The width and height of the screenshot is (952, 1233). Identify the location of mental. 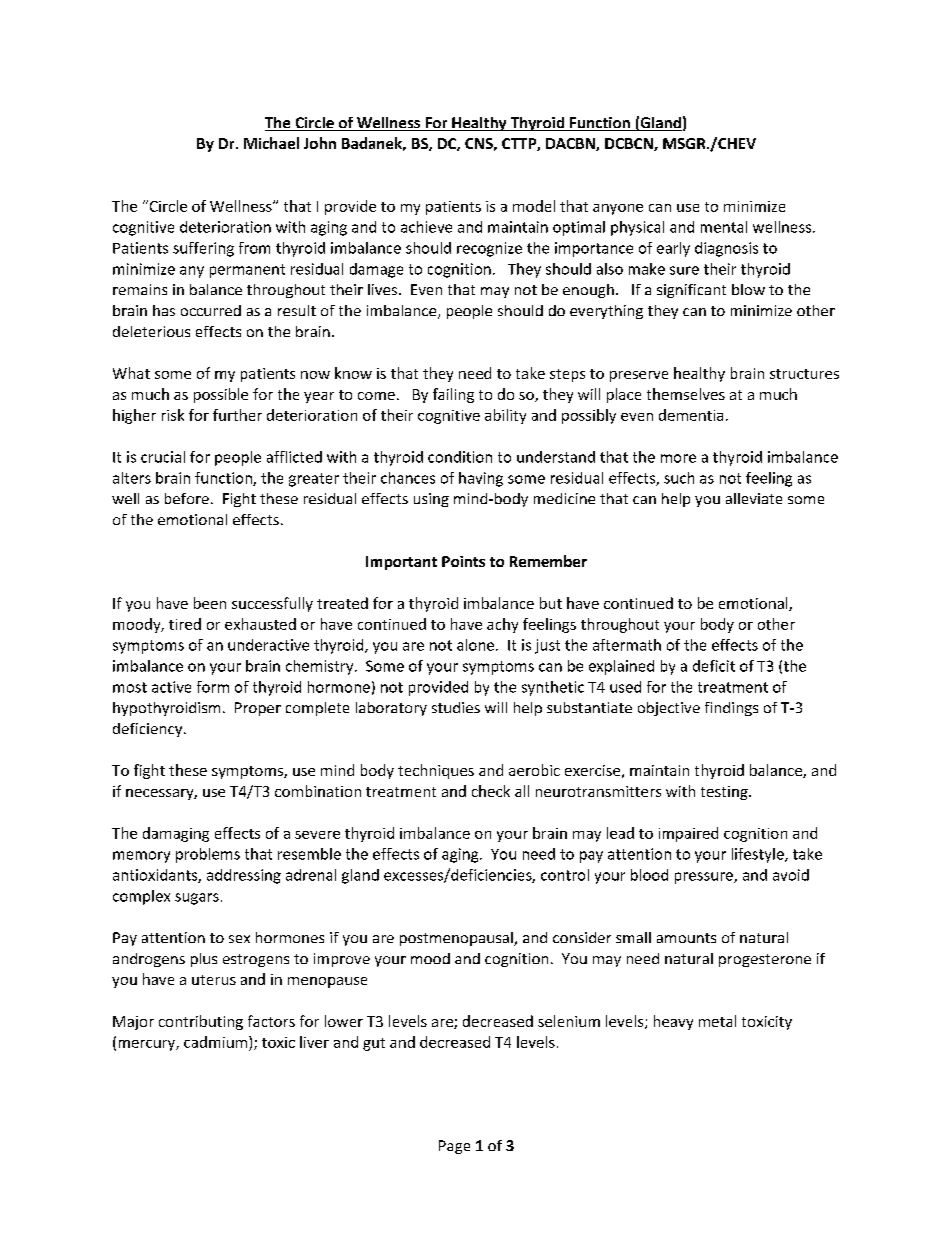
(724, 227).
